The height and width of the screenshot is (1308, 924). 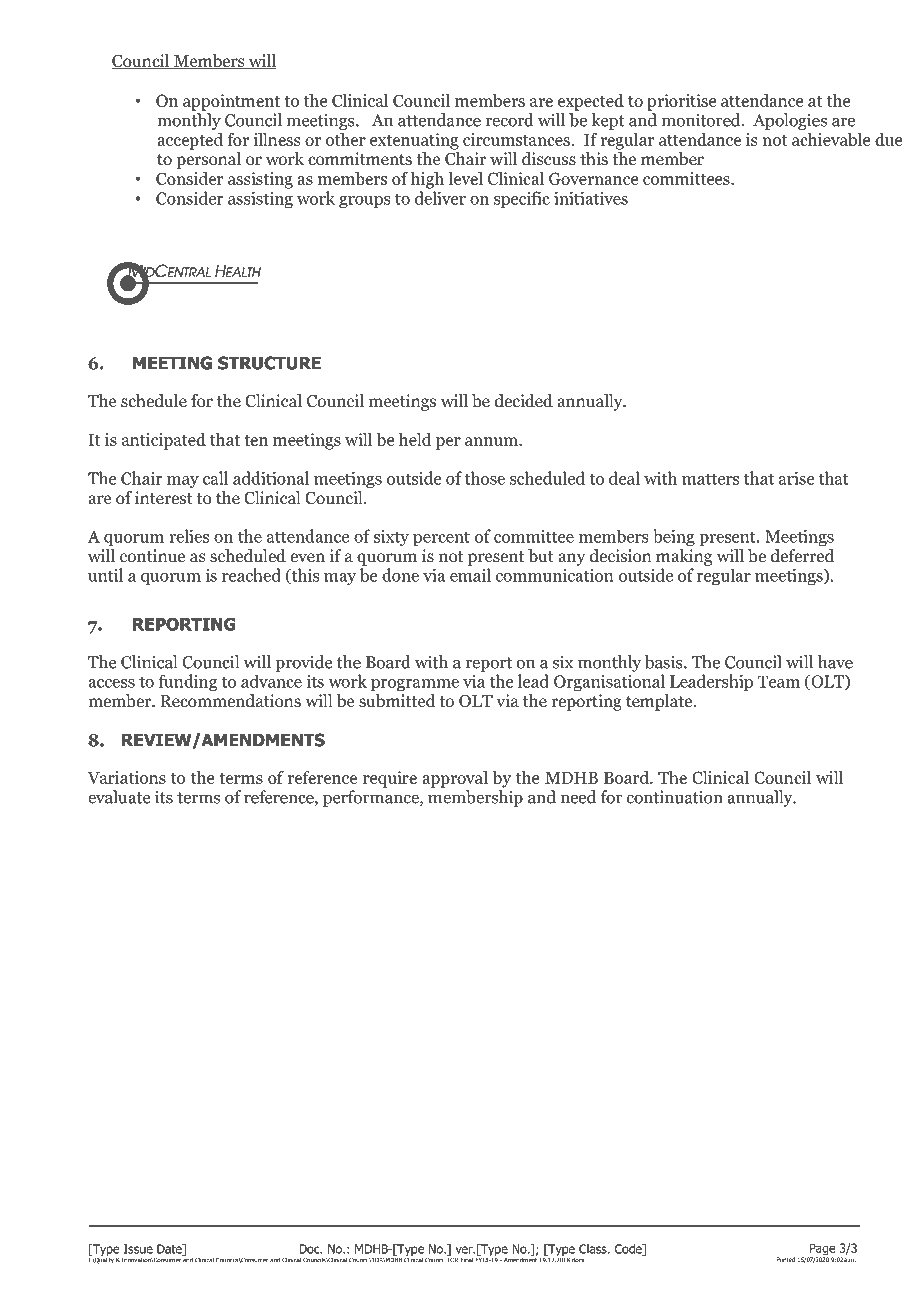 I want to click on arise, so click(x=797, y=478).
